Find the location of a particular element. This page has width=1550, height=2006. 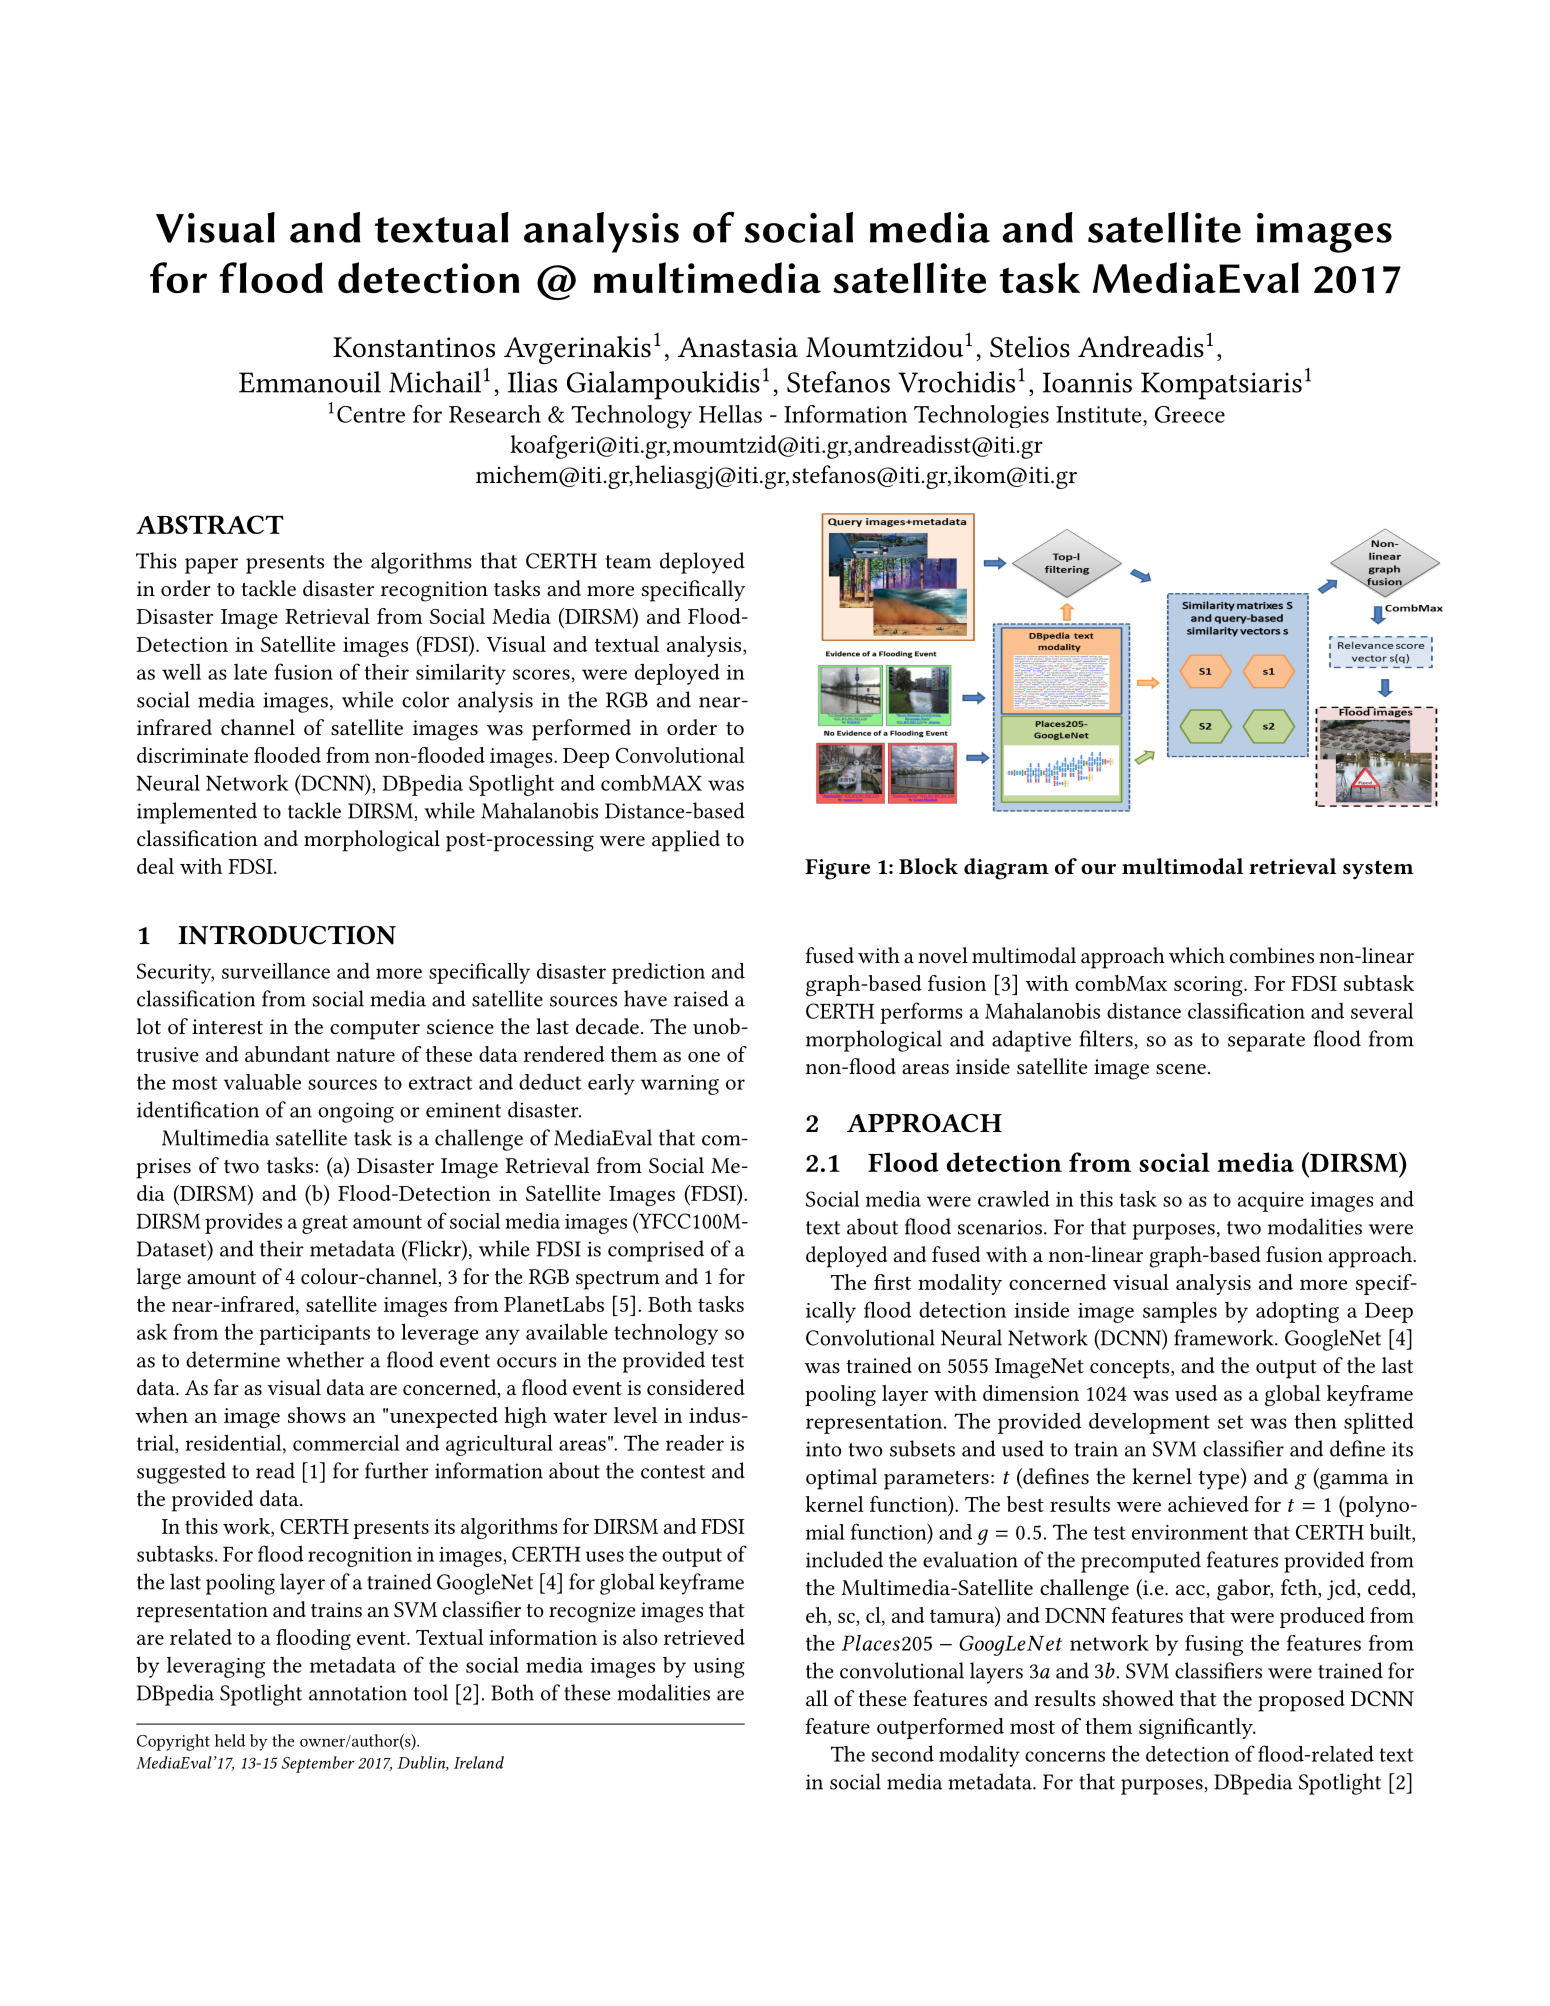

one is located at coordinates (704, 1057).
